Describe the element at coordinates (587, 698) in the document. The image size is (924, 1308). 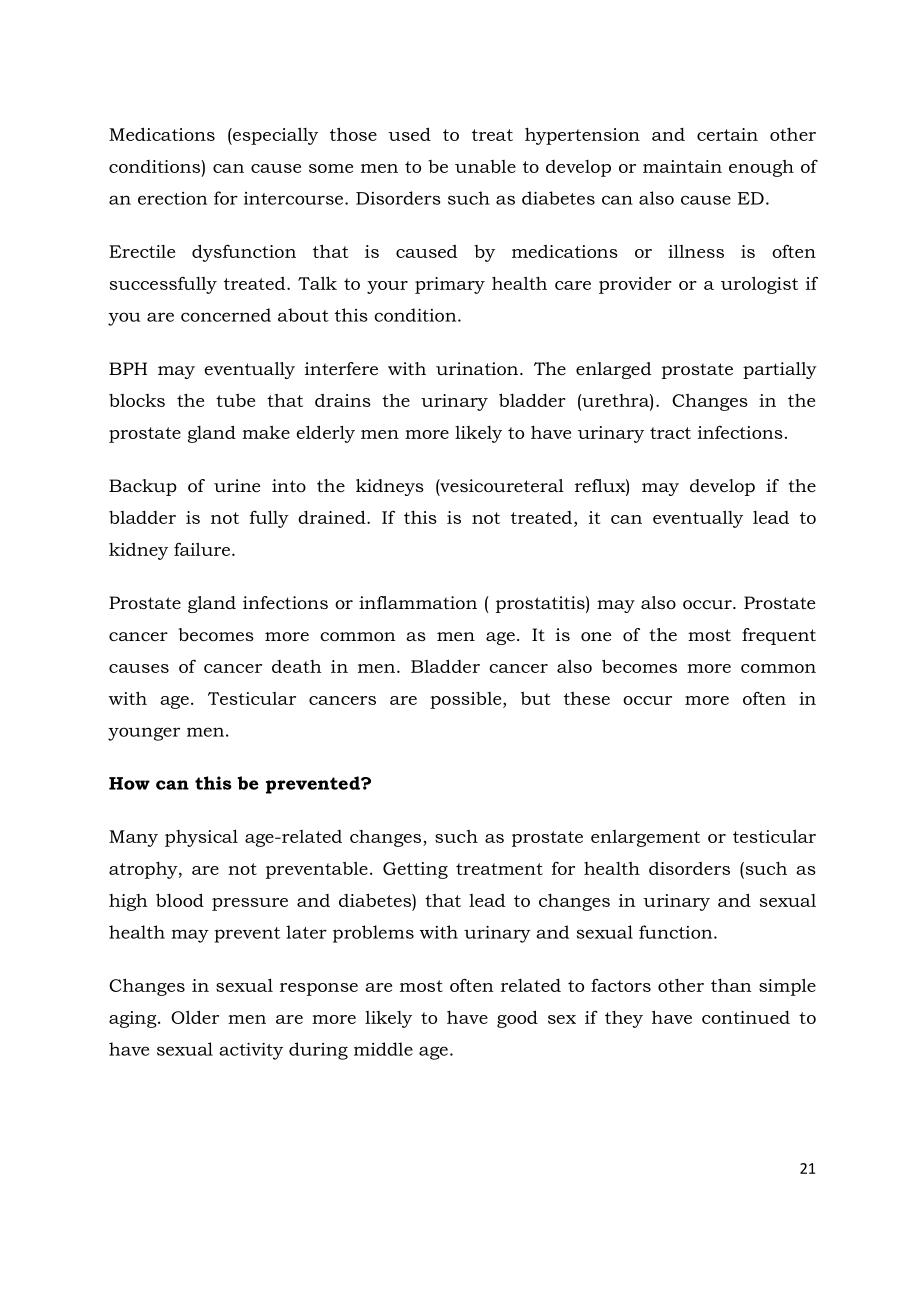
I see `these` at that location.
